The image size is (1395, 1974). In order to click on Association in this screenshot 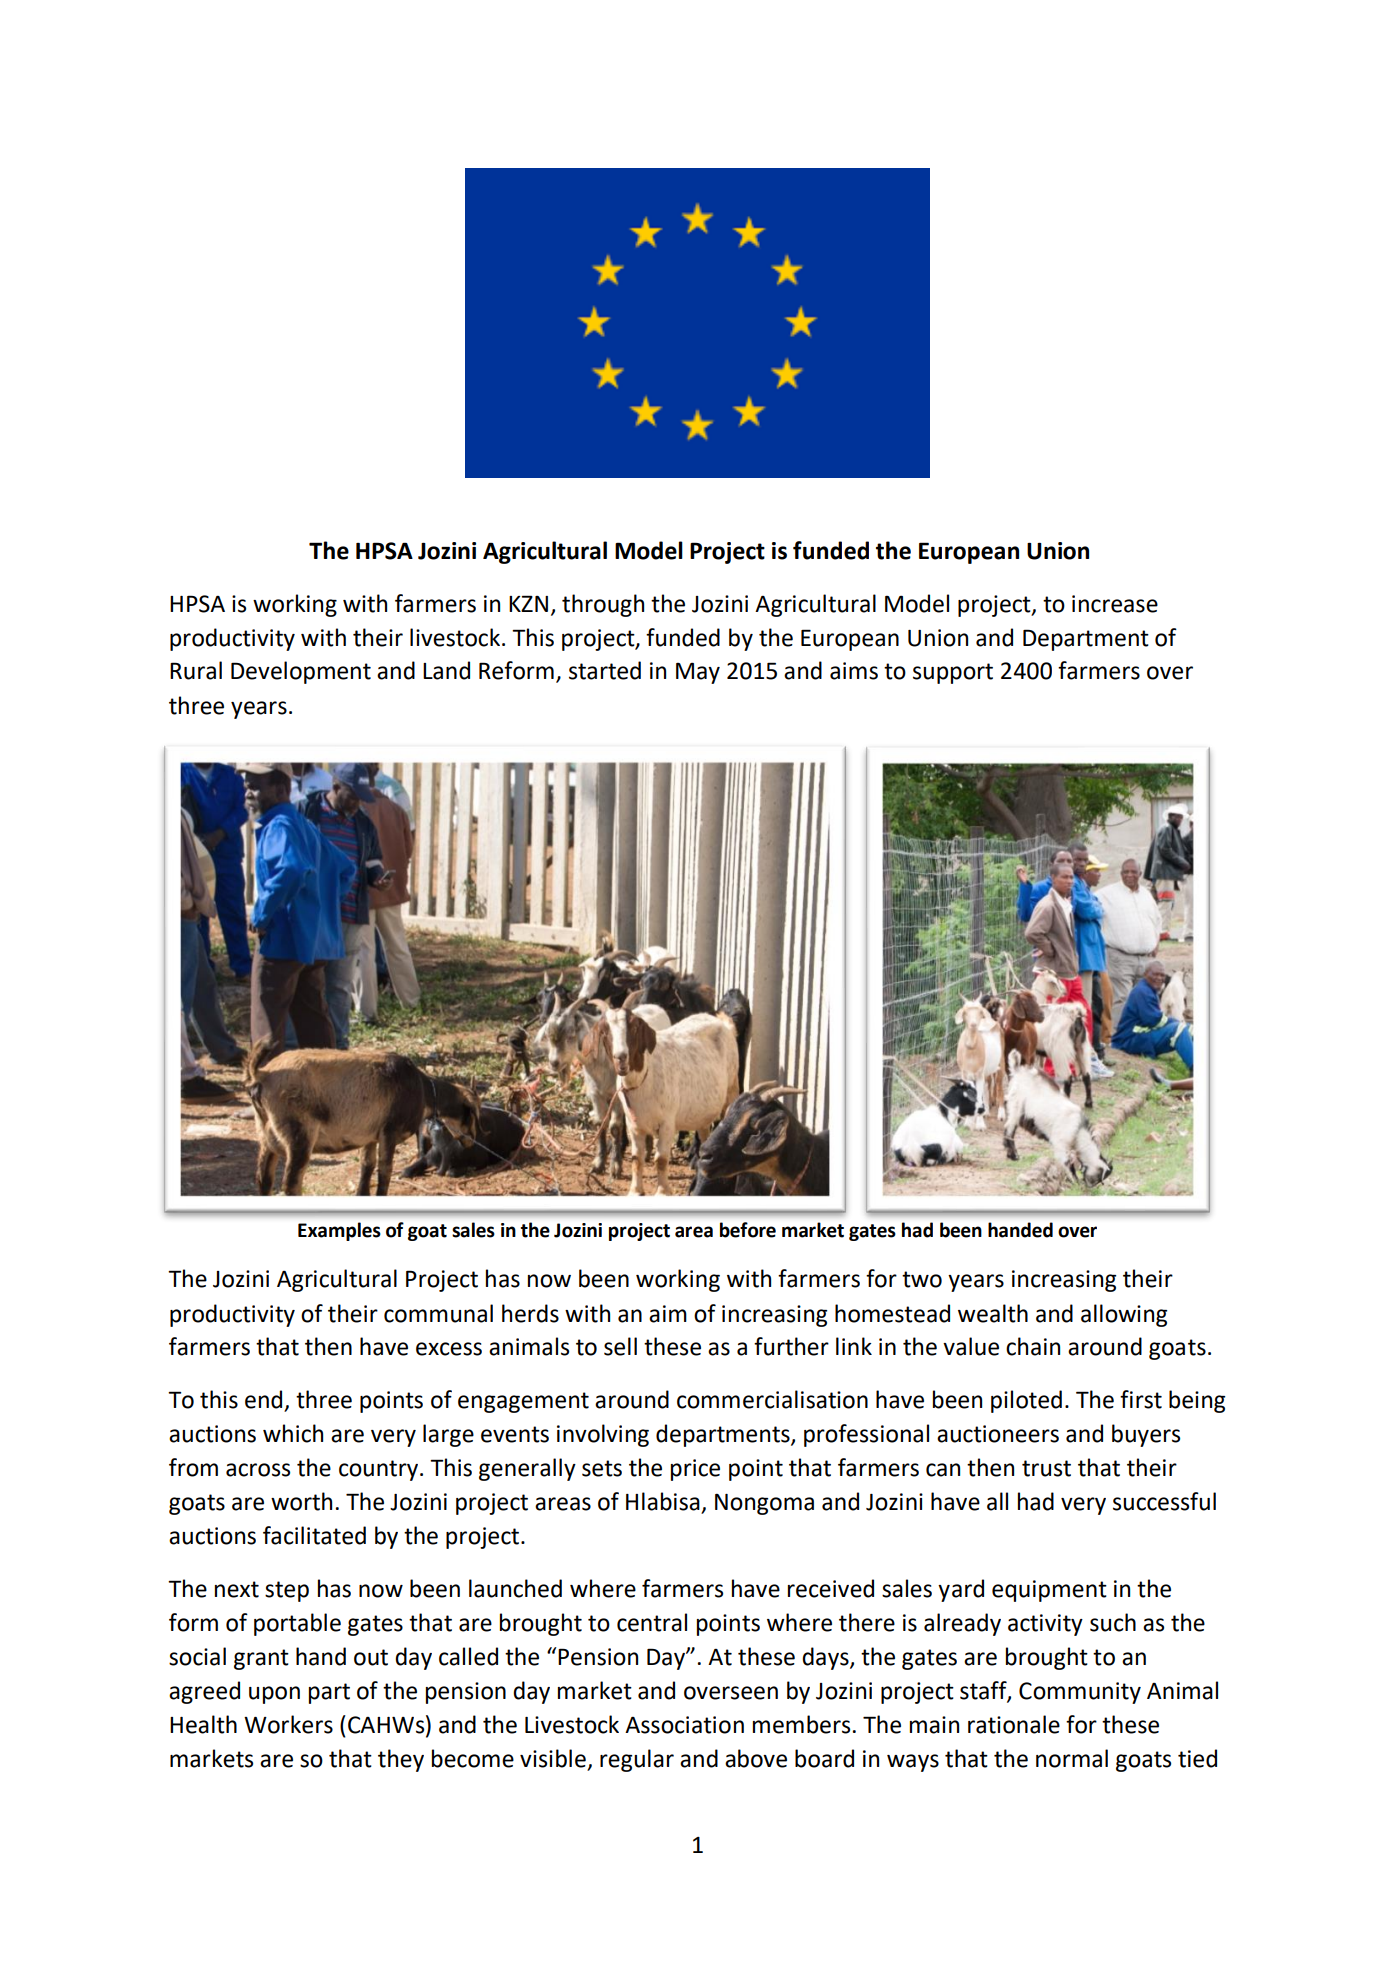, I will do `click(684, 1725)`.
